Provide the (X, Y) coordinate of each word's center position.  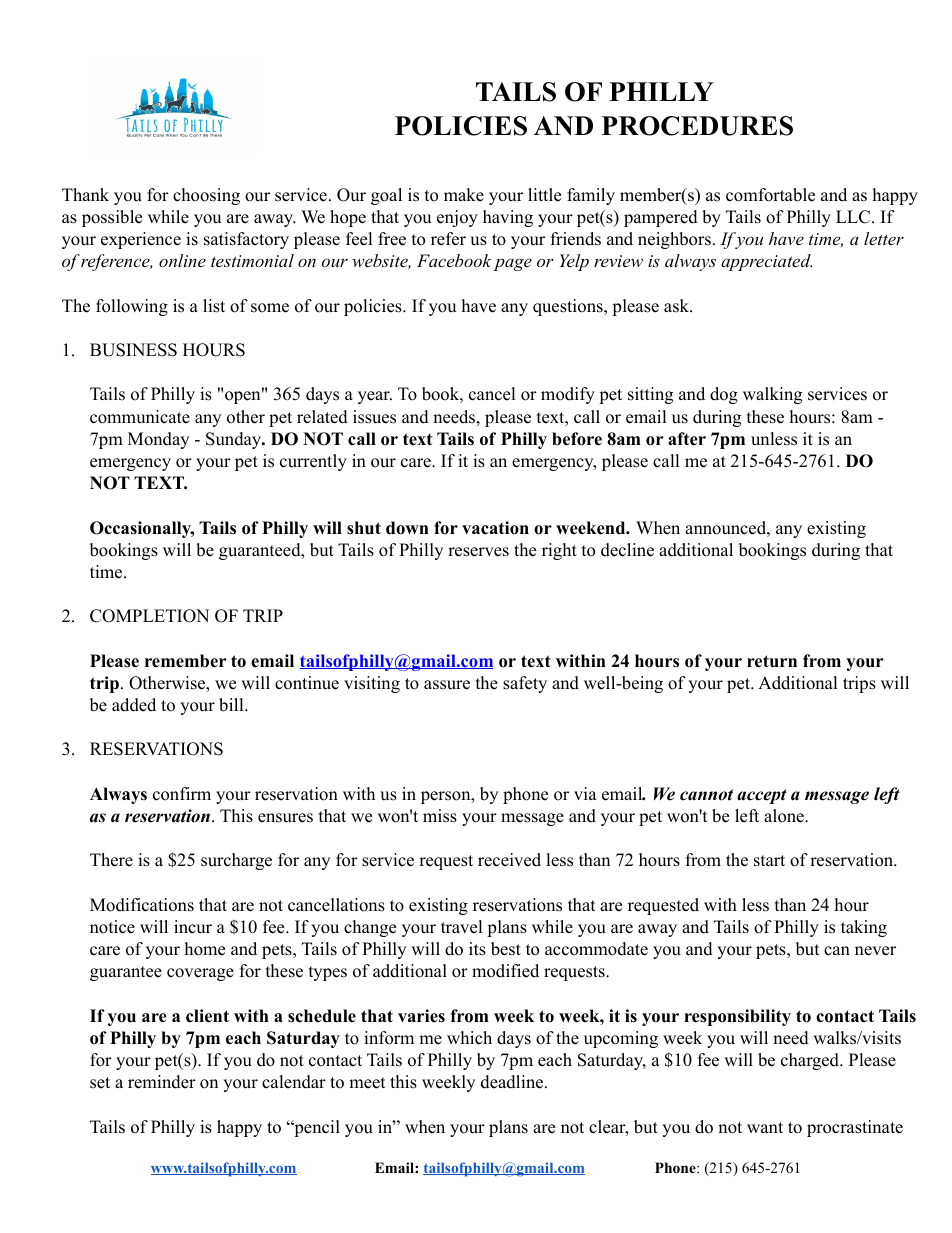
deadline (512, 1082)
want (765, 1127)
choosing (206, 196)
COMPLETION (149, 616)
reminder (162, 1082)
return (772, 661)
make (464, 195)
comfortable (770, 195)
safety (525, 684)
